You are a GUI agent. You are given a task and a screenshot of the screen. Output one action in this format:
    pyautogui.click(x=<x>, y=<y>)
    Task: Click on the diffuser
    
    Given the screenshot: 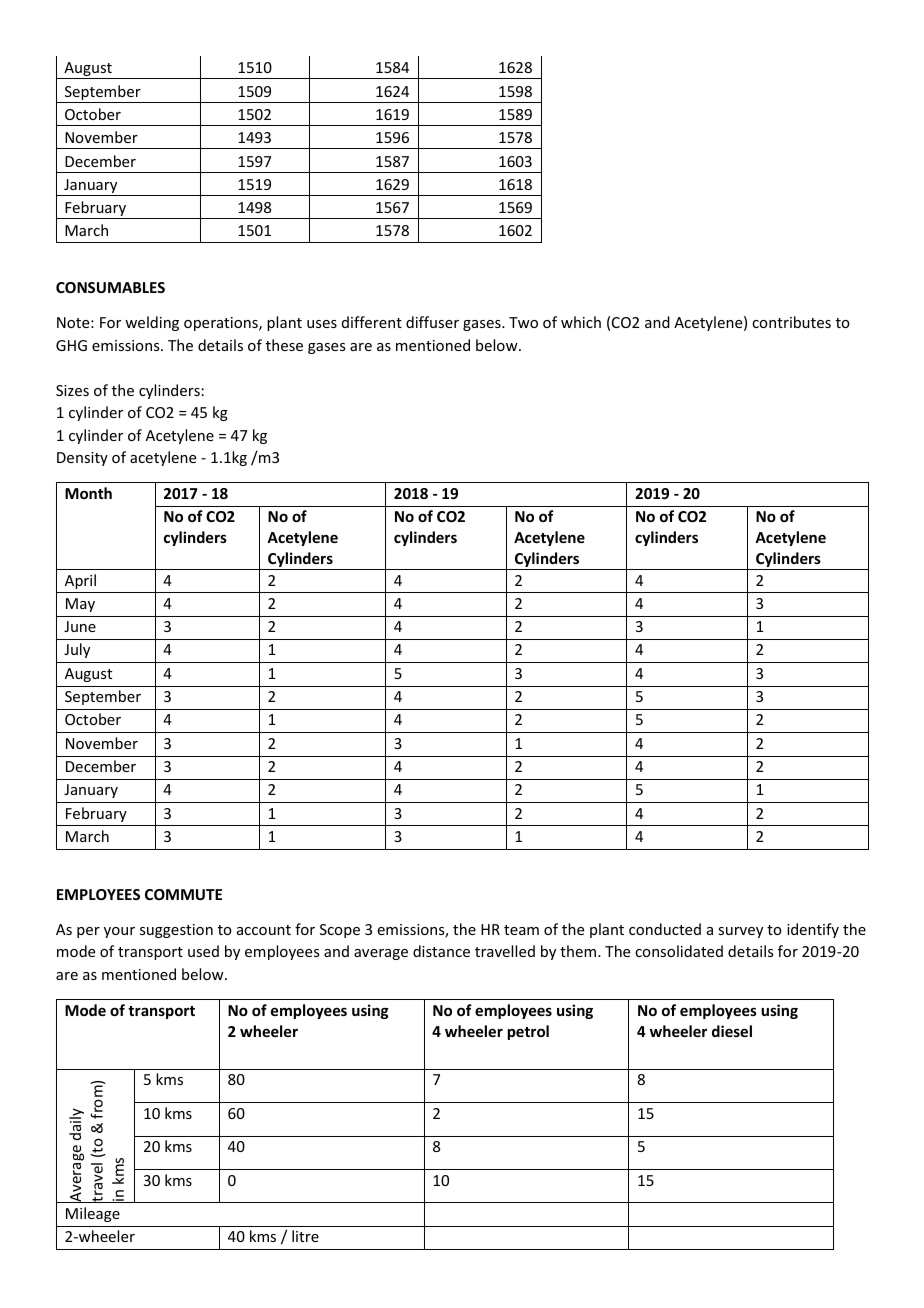 What is the action you would take?
    pyautogui.click(x=432, y=322)
